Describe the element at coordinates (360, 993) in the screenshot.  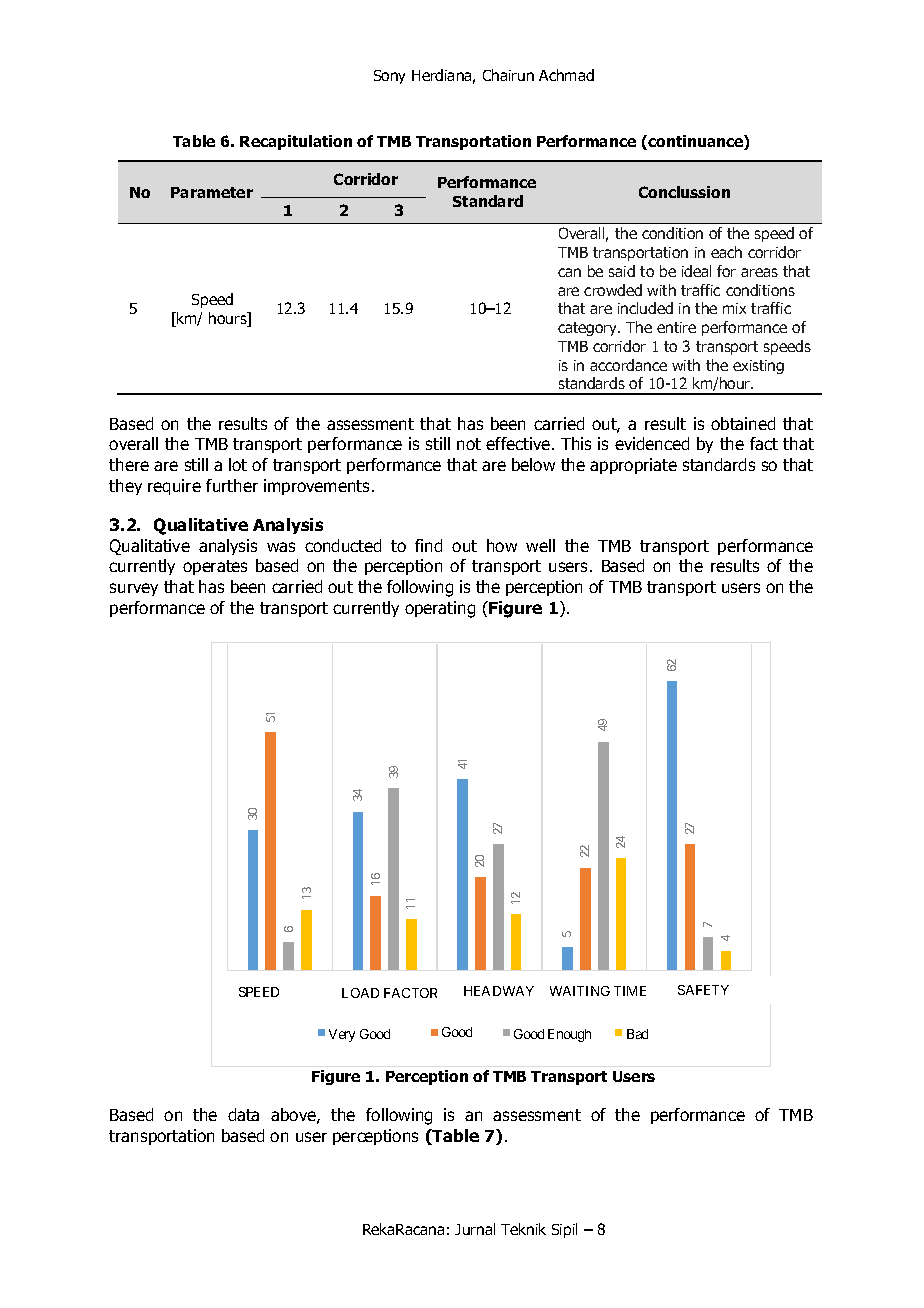
I see `LOAD` at that location.
